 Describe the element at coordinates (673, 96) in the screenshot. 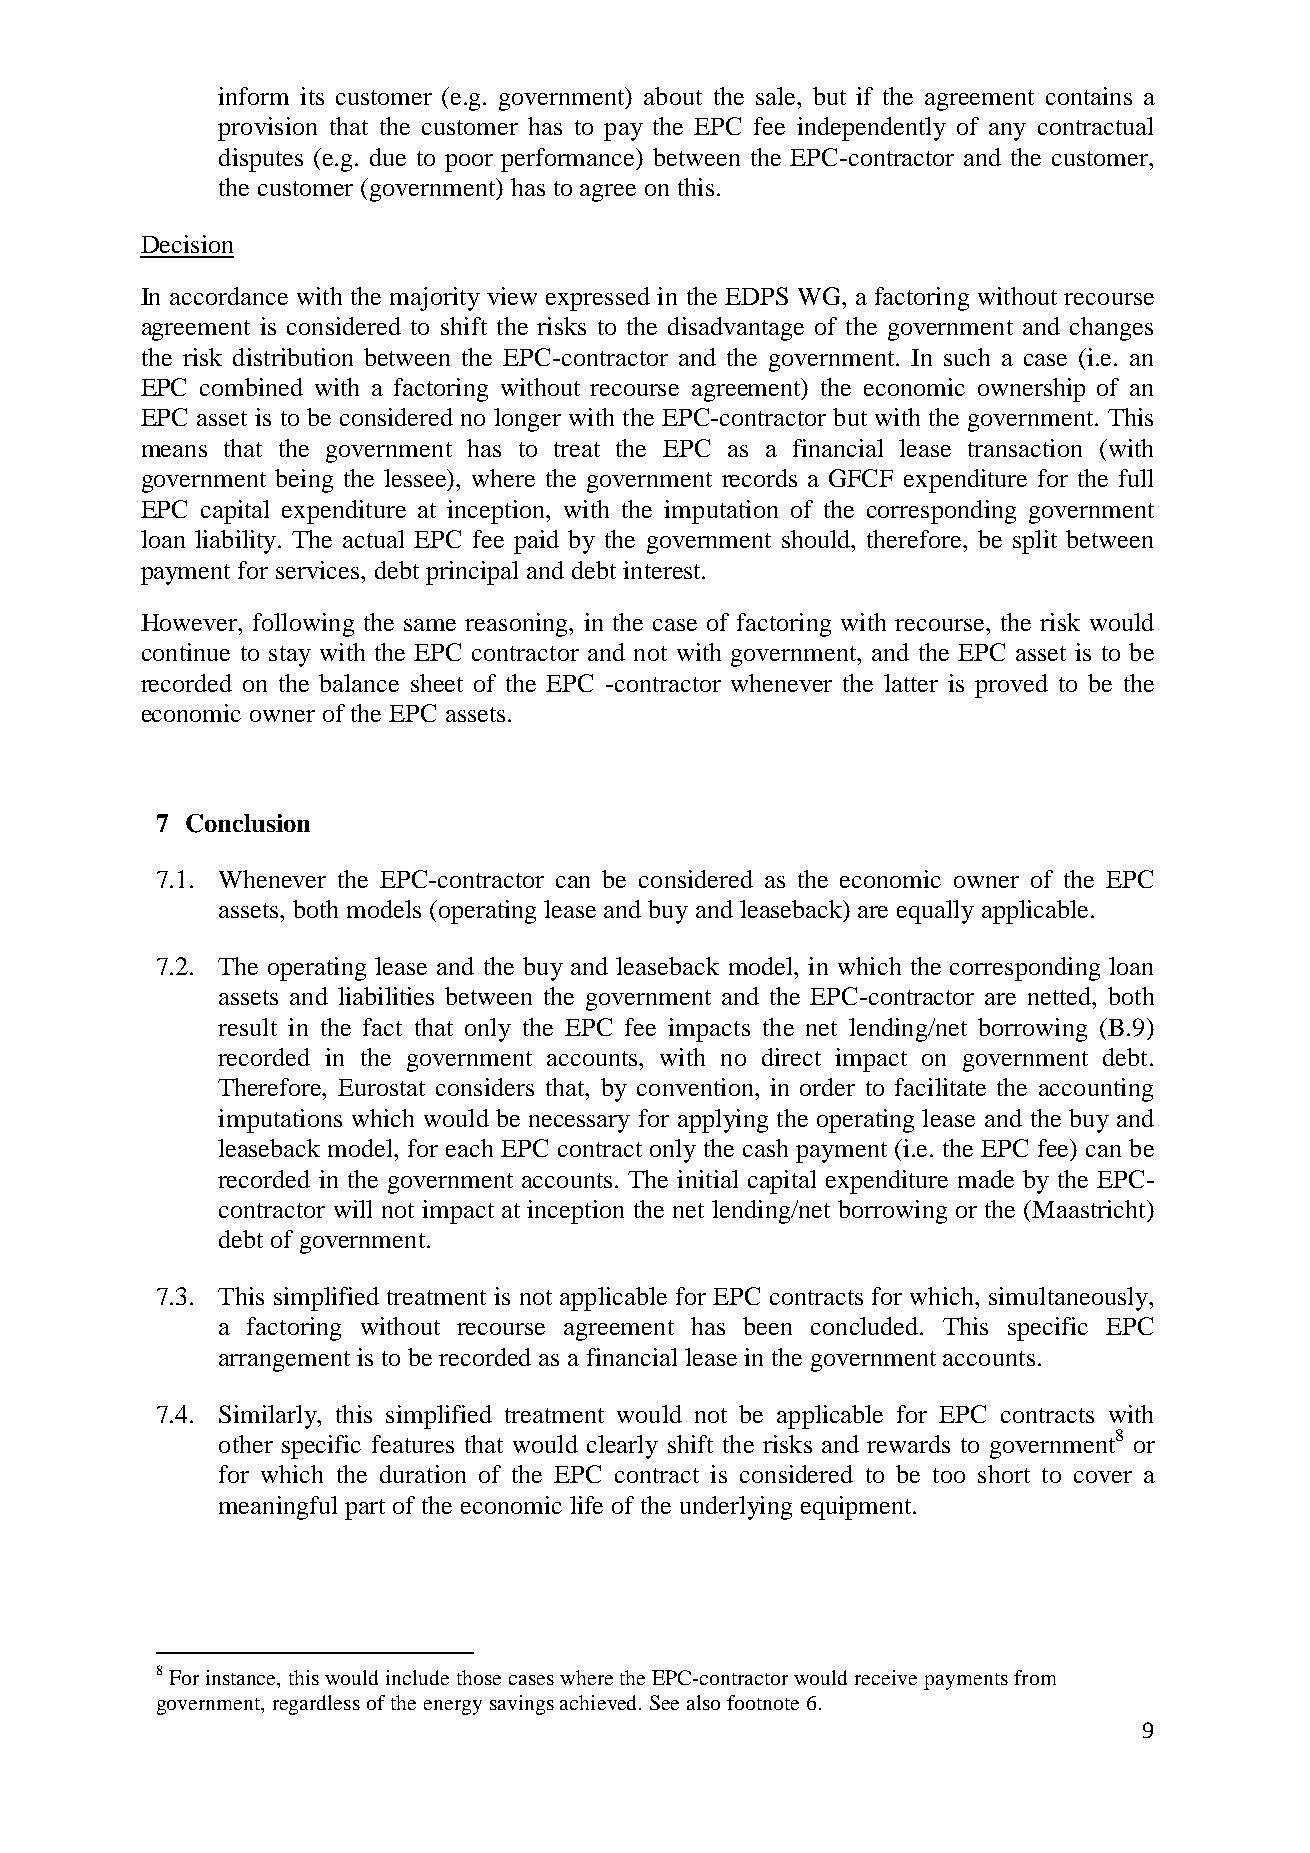

I see `about` at that location.
